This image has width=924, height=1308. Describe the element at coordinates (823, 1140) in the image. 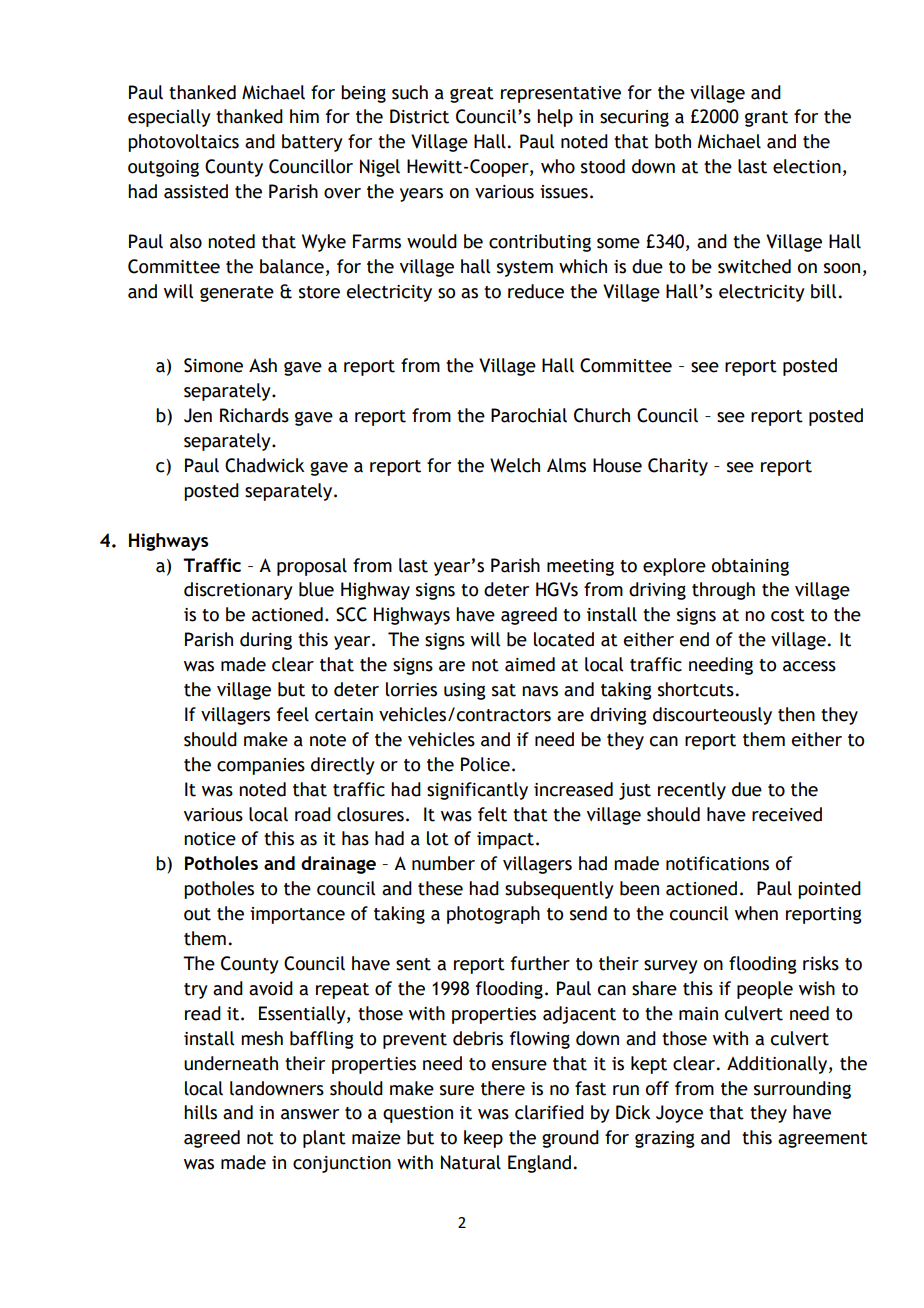

I see `agreement` at that location.
